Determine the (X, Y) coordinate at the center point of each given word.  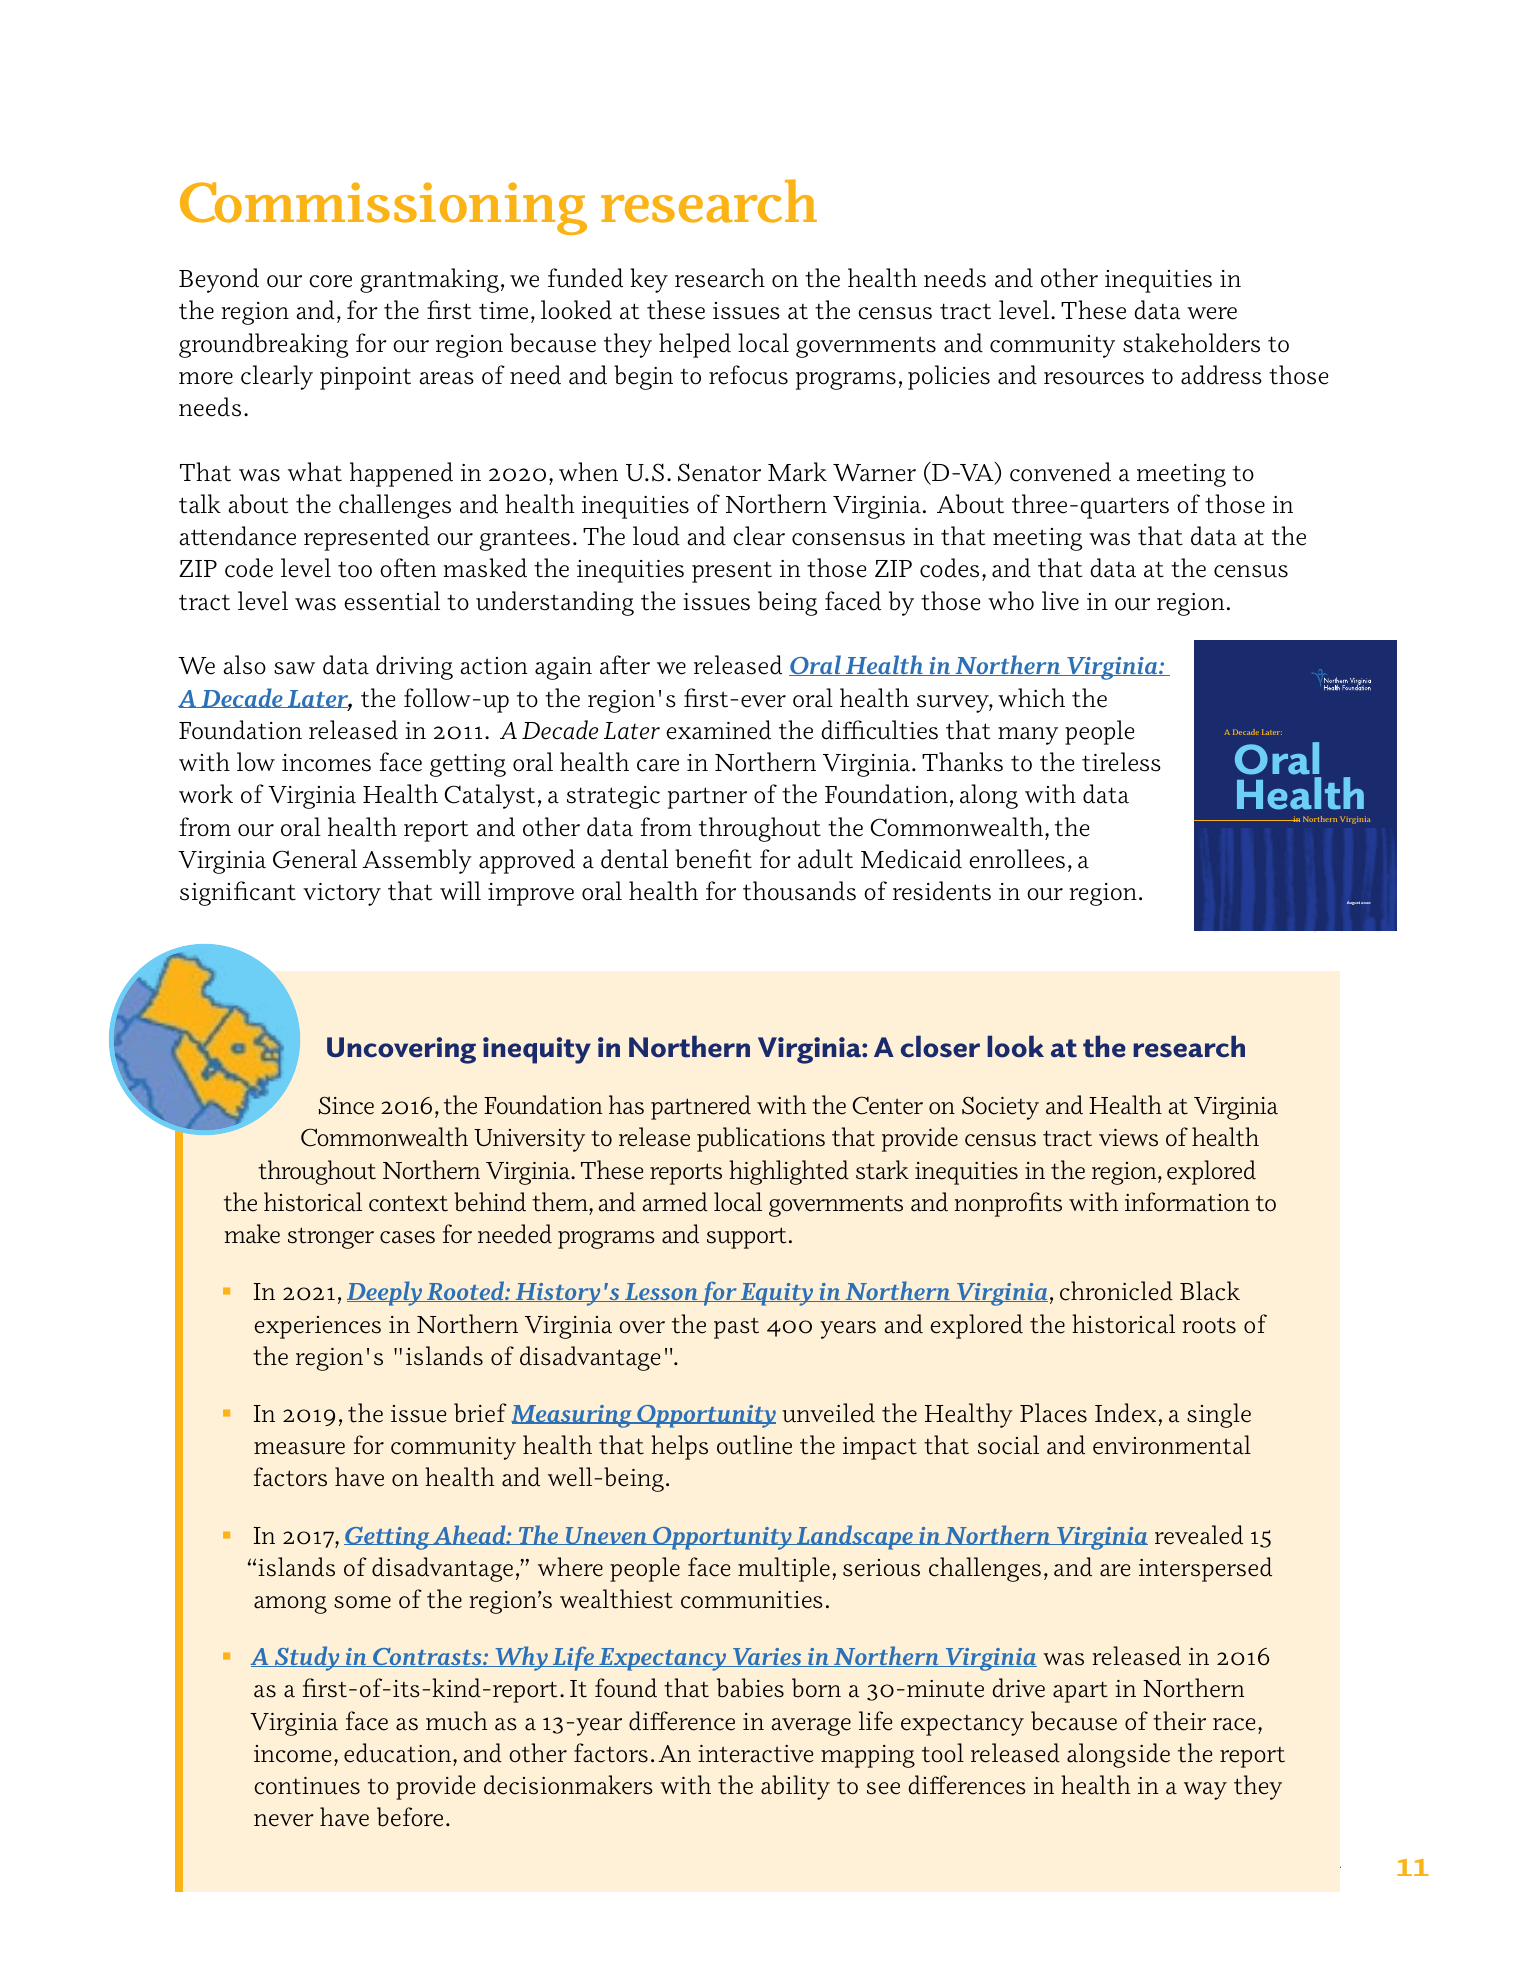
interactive (755, 1754)
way (1205, 1791)
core (330, 281)
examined (718, 730)
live (1060, 601)
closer (940, 1046)
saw (294, 668)
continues (307, 1786)
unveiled (828, 1413)
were (1212, 313)
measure (299, 1448)
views (1128, 1138)
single (1219, 1415)
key (649, 280)
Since (346, 1105)
